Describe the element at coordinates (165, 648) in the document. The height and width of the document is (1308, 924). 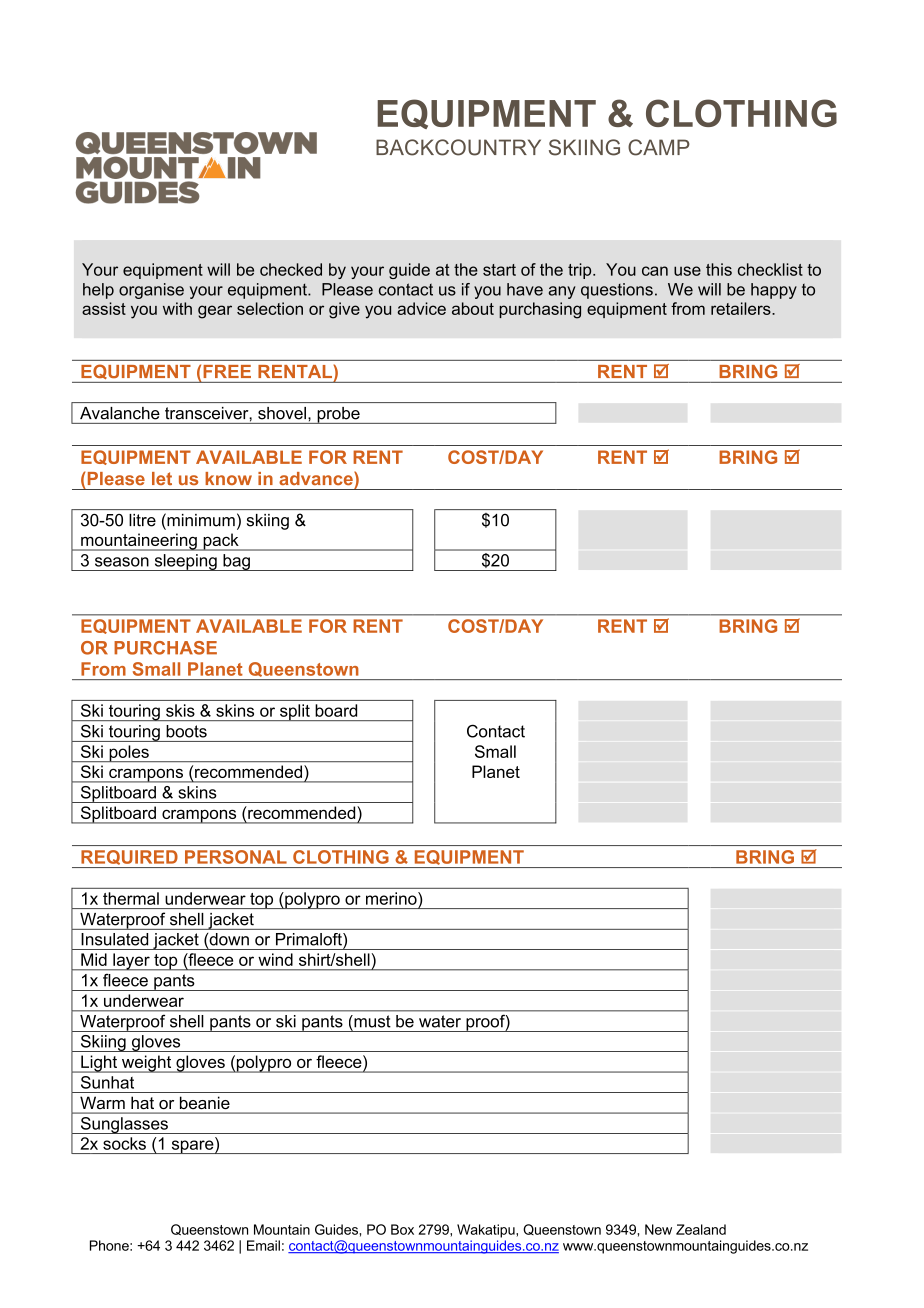
I see `PURCHASE` at that location.
